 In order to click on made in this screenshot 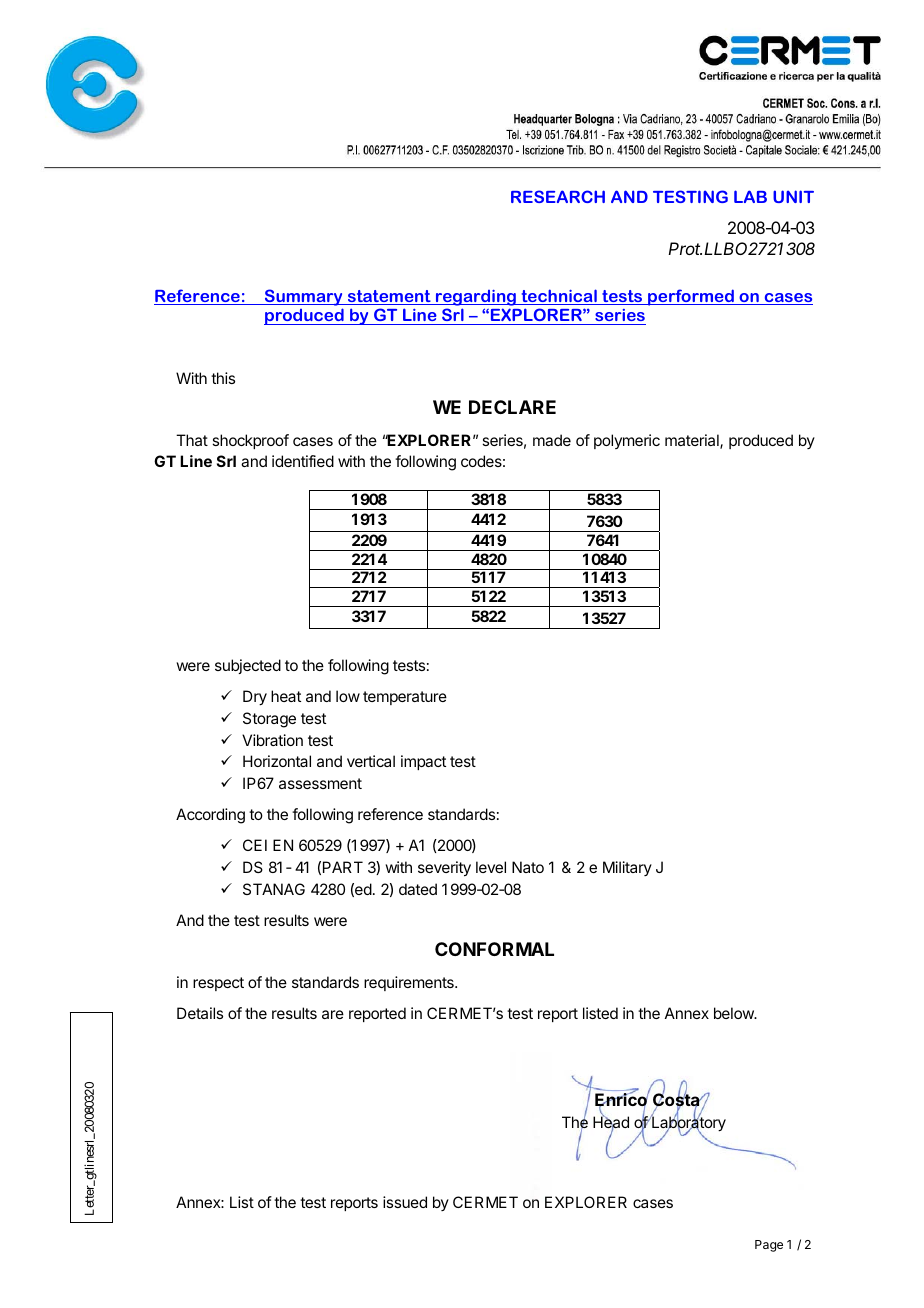, I will do `click(552, 440)`.
